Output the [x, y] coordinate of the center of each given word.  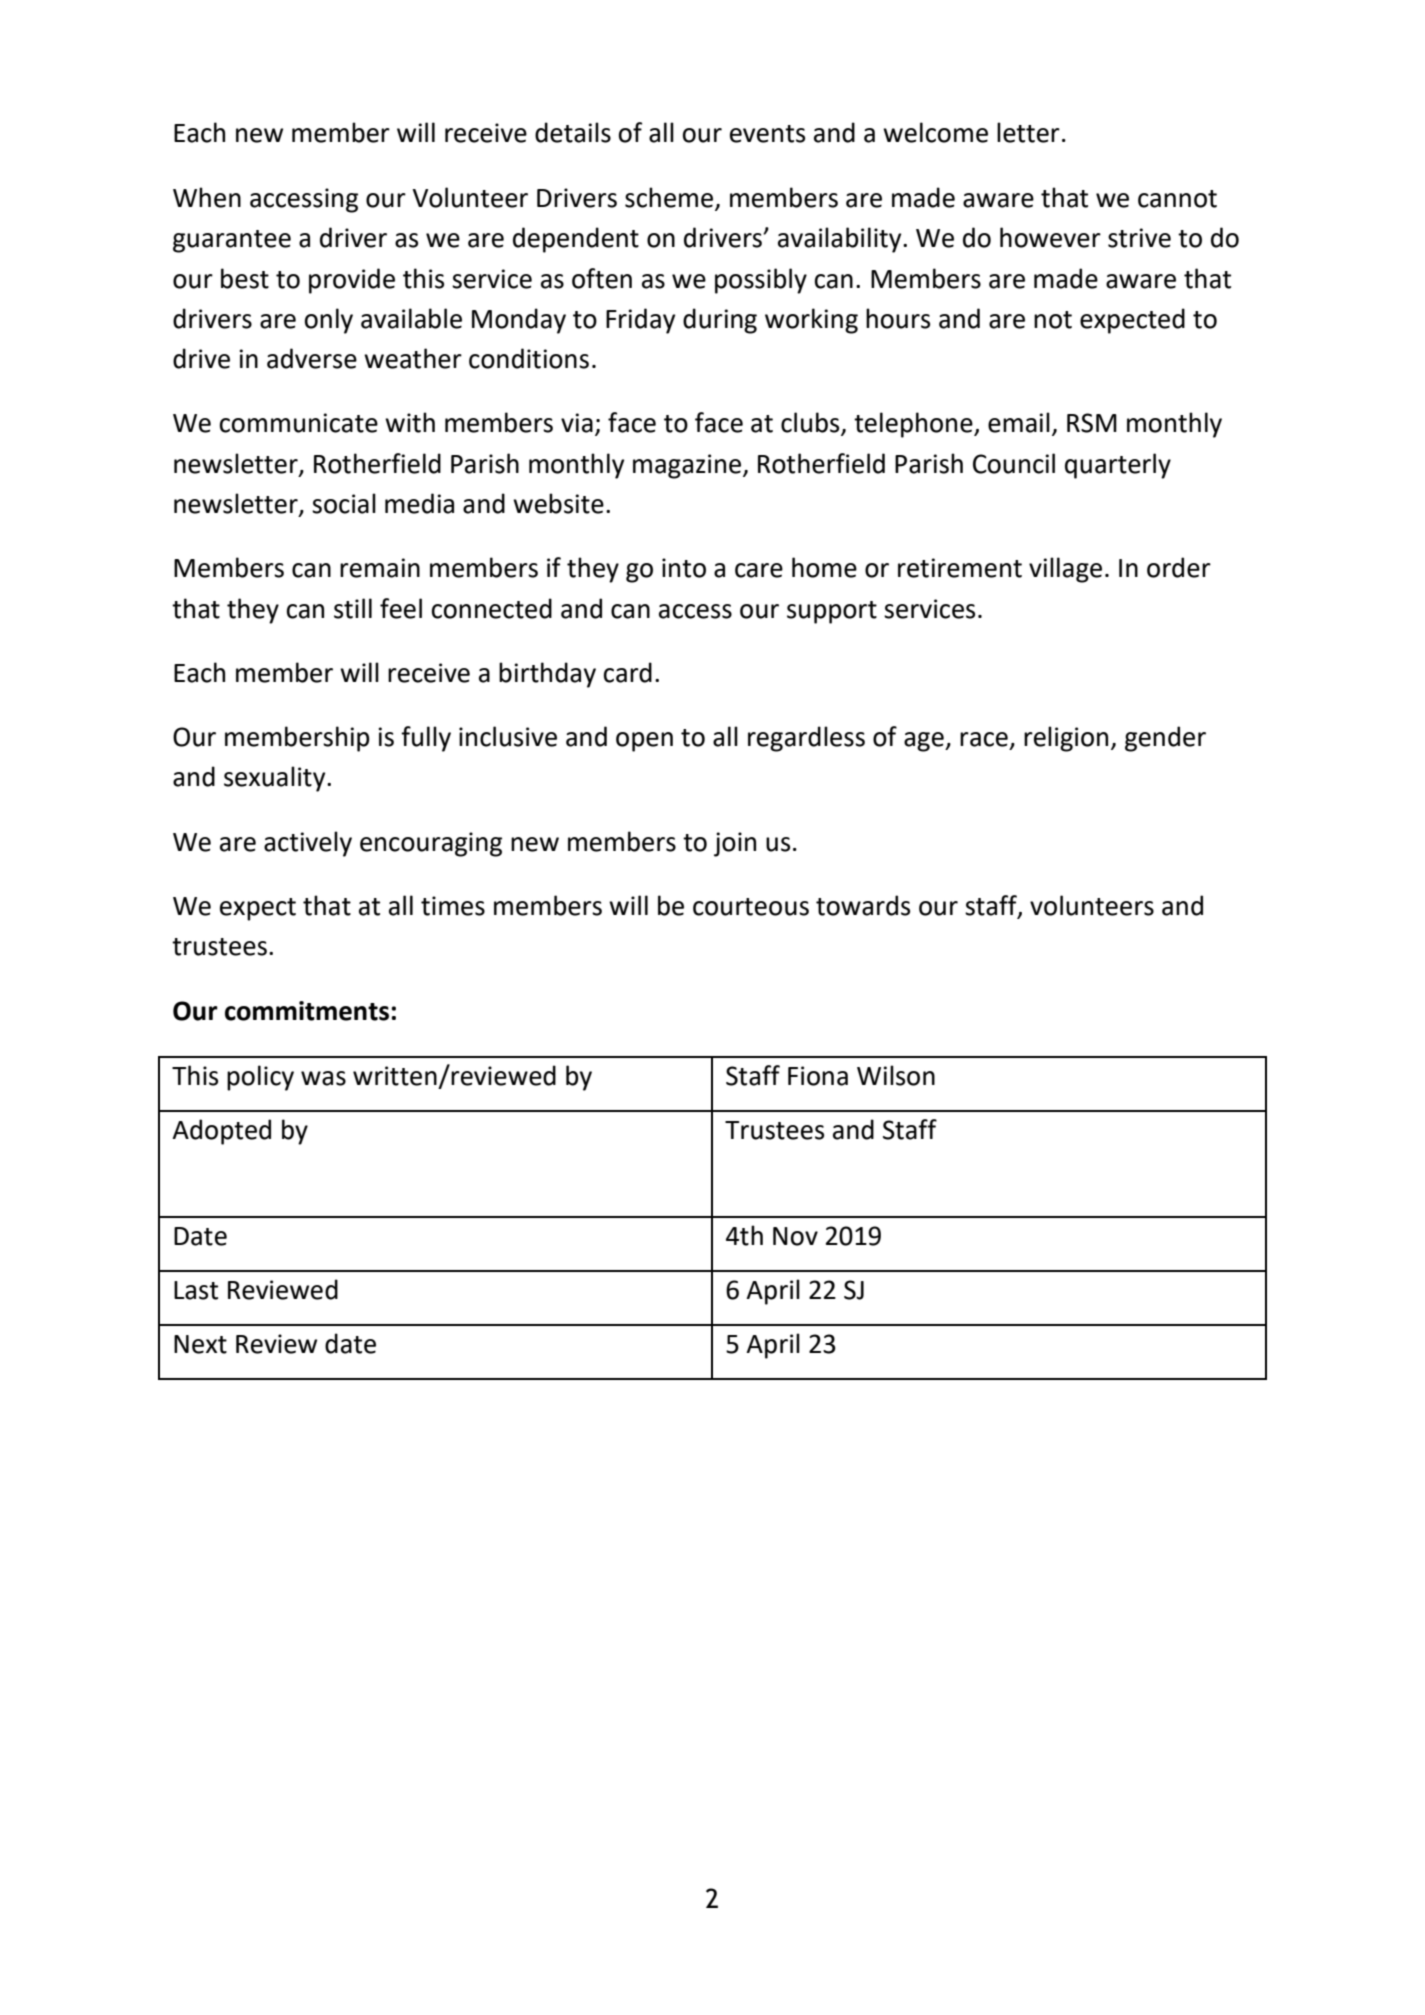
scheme [669, 197]
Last [196, 1290]
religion [1066, 739]
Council [1014, 463]
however [1050, 237]
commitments [307, 1011]
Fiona [818, 1076]
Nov [795, 1236]
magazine [688, 466]
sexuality [276, 779]
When [207, 197]
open [644, 742]
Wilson [896, 1075]
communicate [299, 423]
